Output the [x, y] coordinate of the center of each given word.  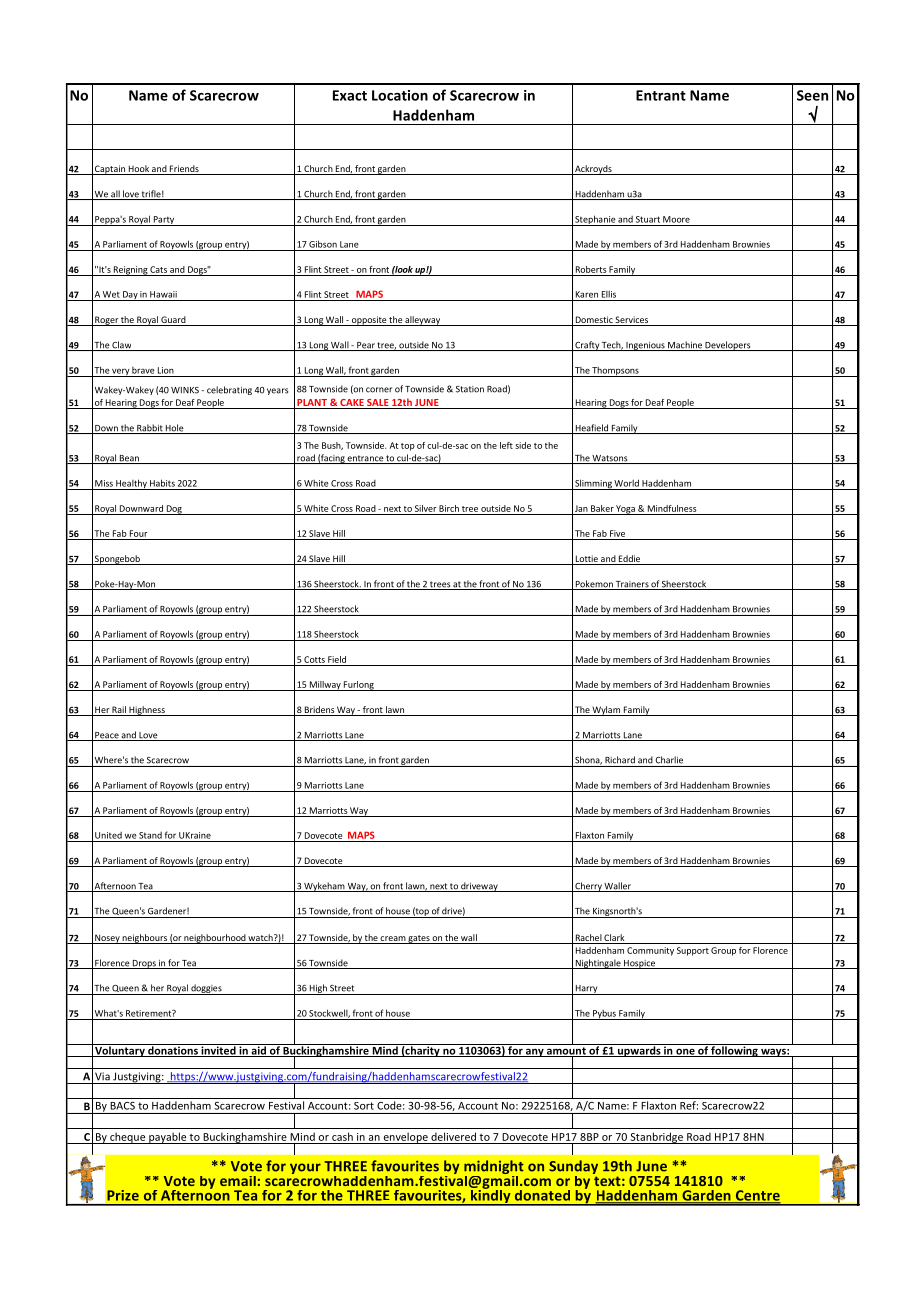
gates [419, 939]
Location [400, 95]
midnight [494, 1168]
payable [167, 1138]
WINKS [185, 390]
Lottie [586, 560]
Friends [184, 170]
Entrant [661, 95]
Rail [119, 711]
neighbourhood [214, 939]
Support [693, 951]
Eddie [630, 560]
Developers [728, 346]
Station [470, 389]
